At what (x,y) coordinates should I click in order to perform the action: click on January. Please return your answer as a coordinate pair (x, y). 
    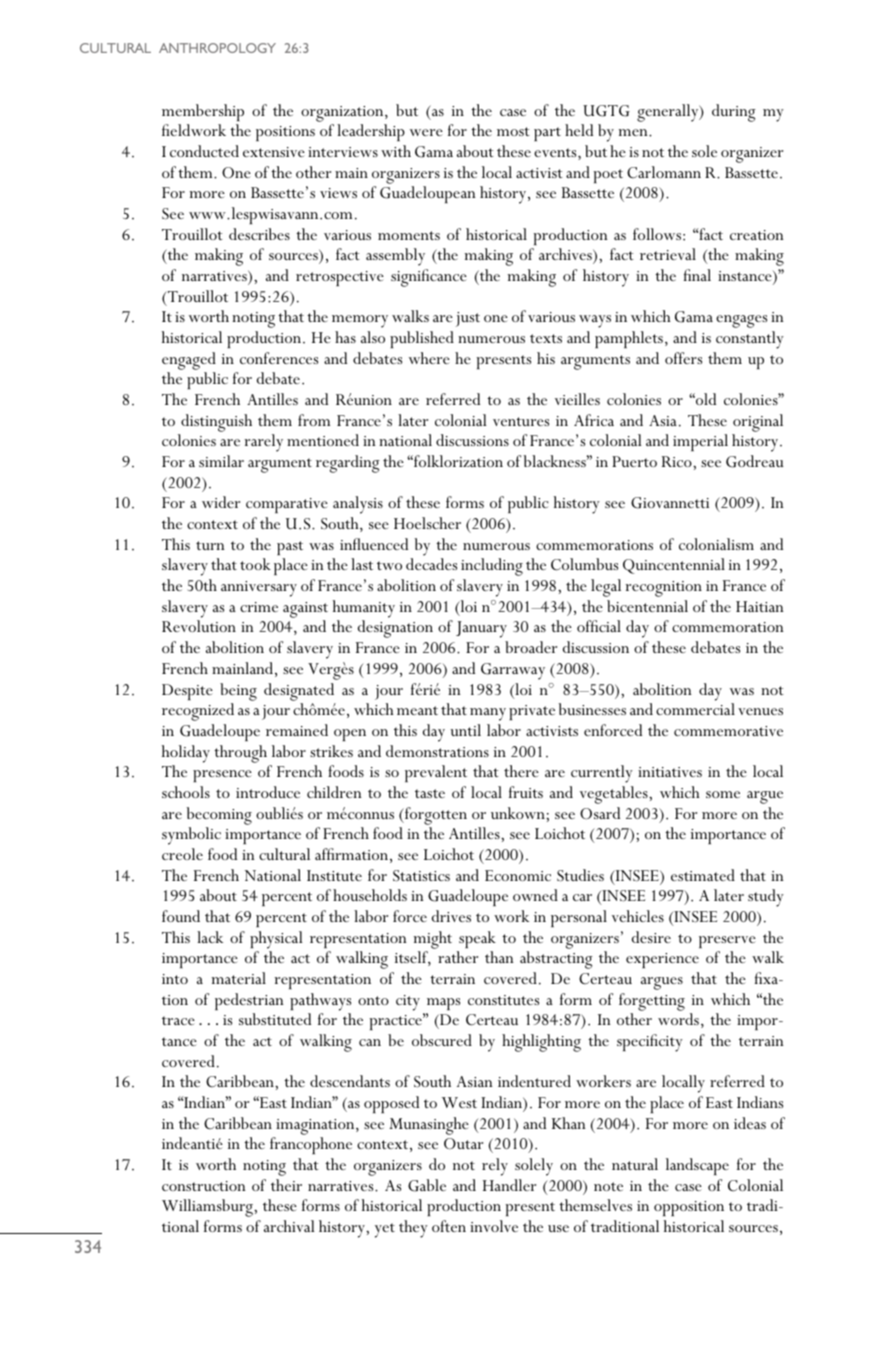
    Looking at the image, I should click on (481, 629).
